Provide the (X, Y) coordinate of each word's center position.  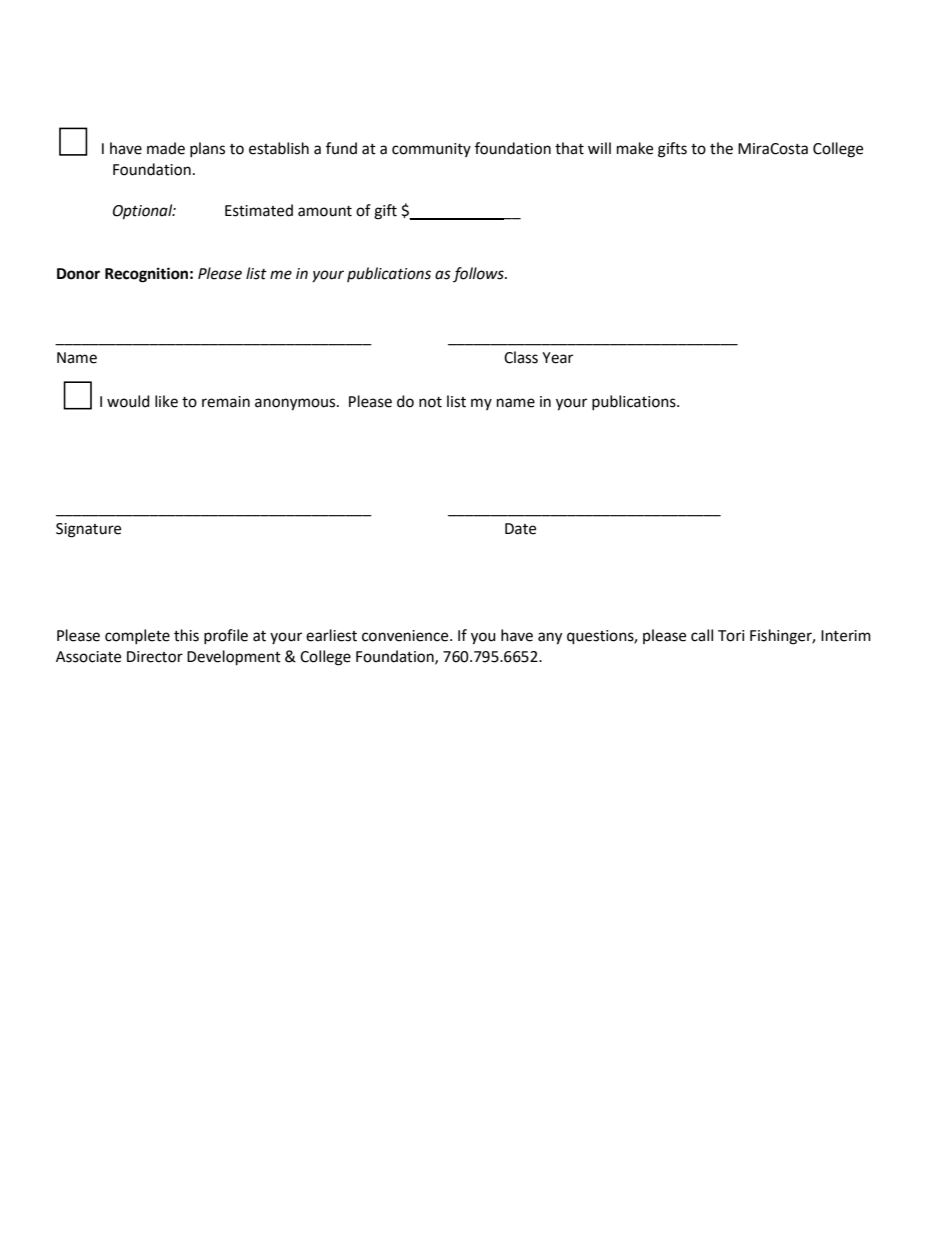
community (431, 150)
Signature (88, 530)
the (721, 148)
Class (521, 357)
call (702, 635)
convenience (406, 636)
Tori (731, 636)
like (166, 401)
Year (557, 358)
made (166, 148)
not (430, 402)
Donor (78, 274)
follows (479, 274)
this (186, 635)
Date (520, 529)
